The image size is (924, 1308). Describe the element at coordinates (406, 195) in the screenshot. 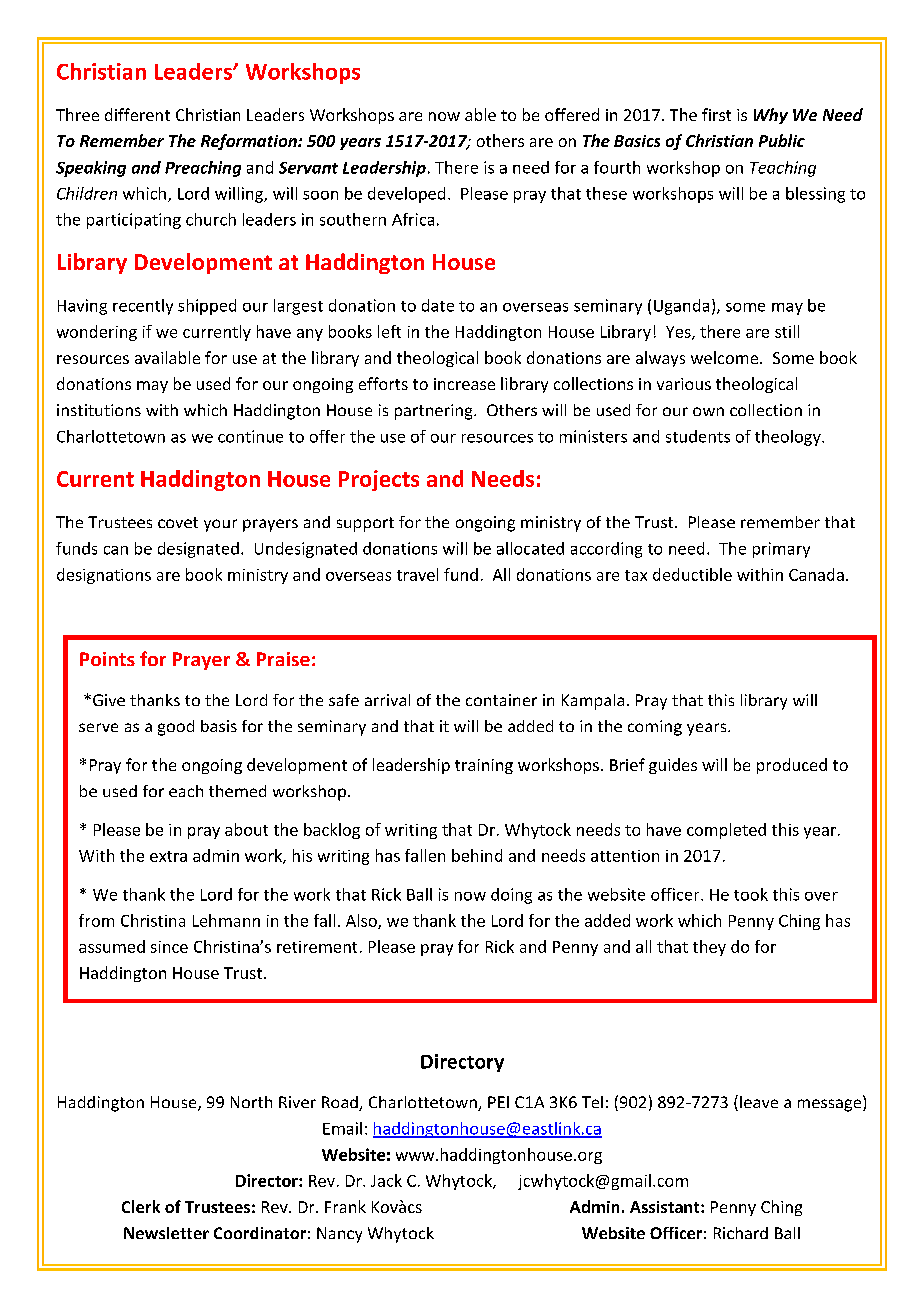

I see `developed` at that location.
